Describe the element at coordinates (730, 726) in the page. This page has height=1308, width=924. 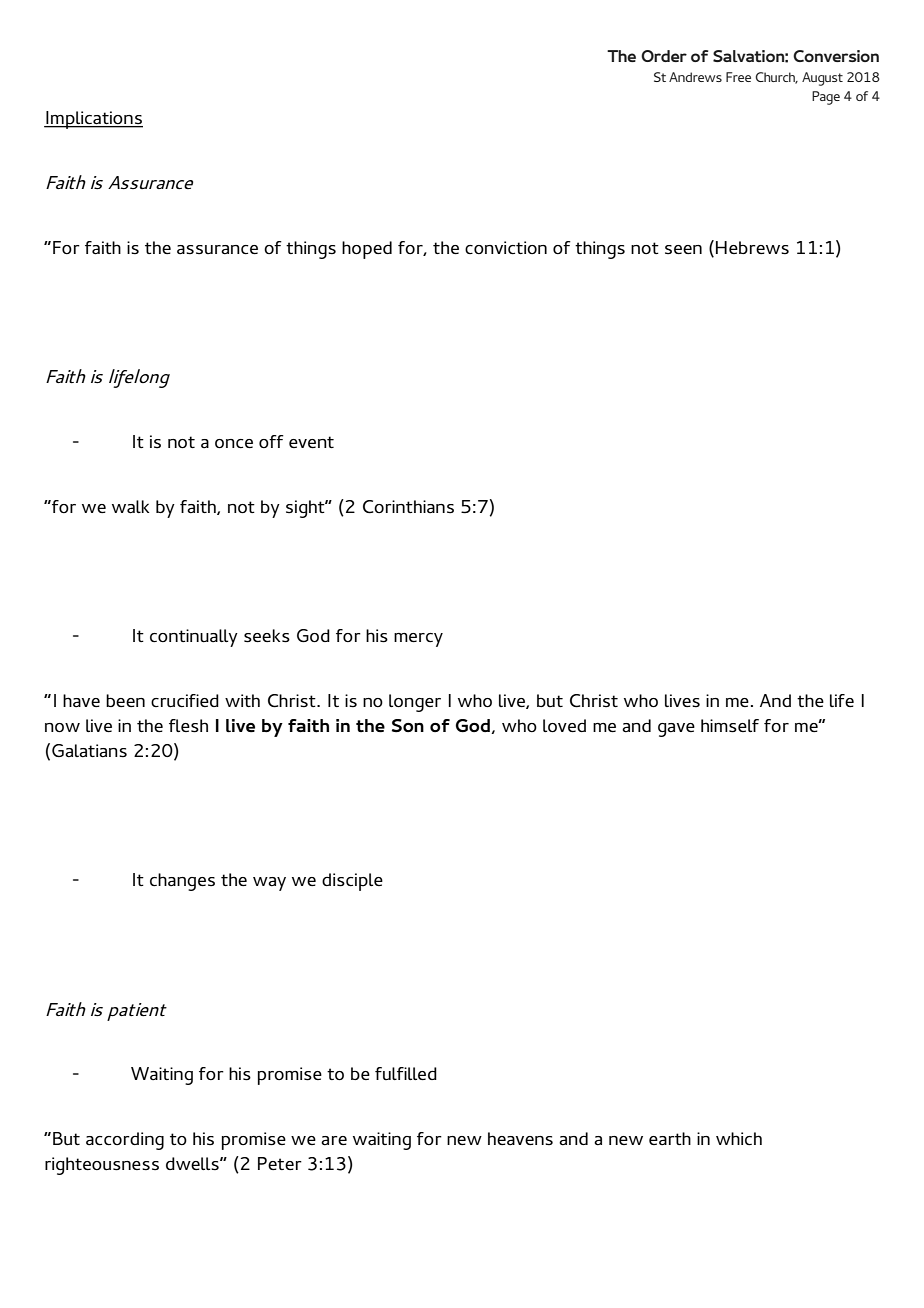
I see `himself` at that location.
